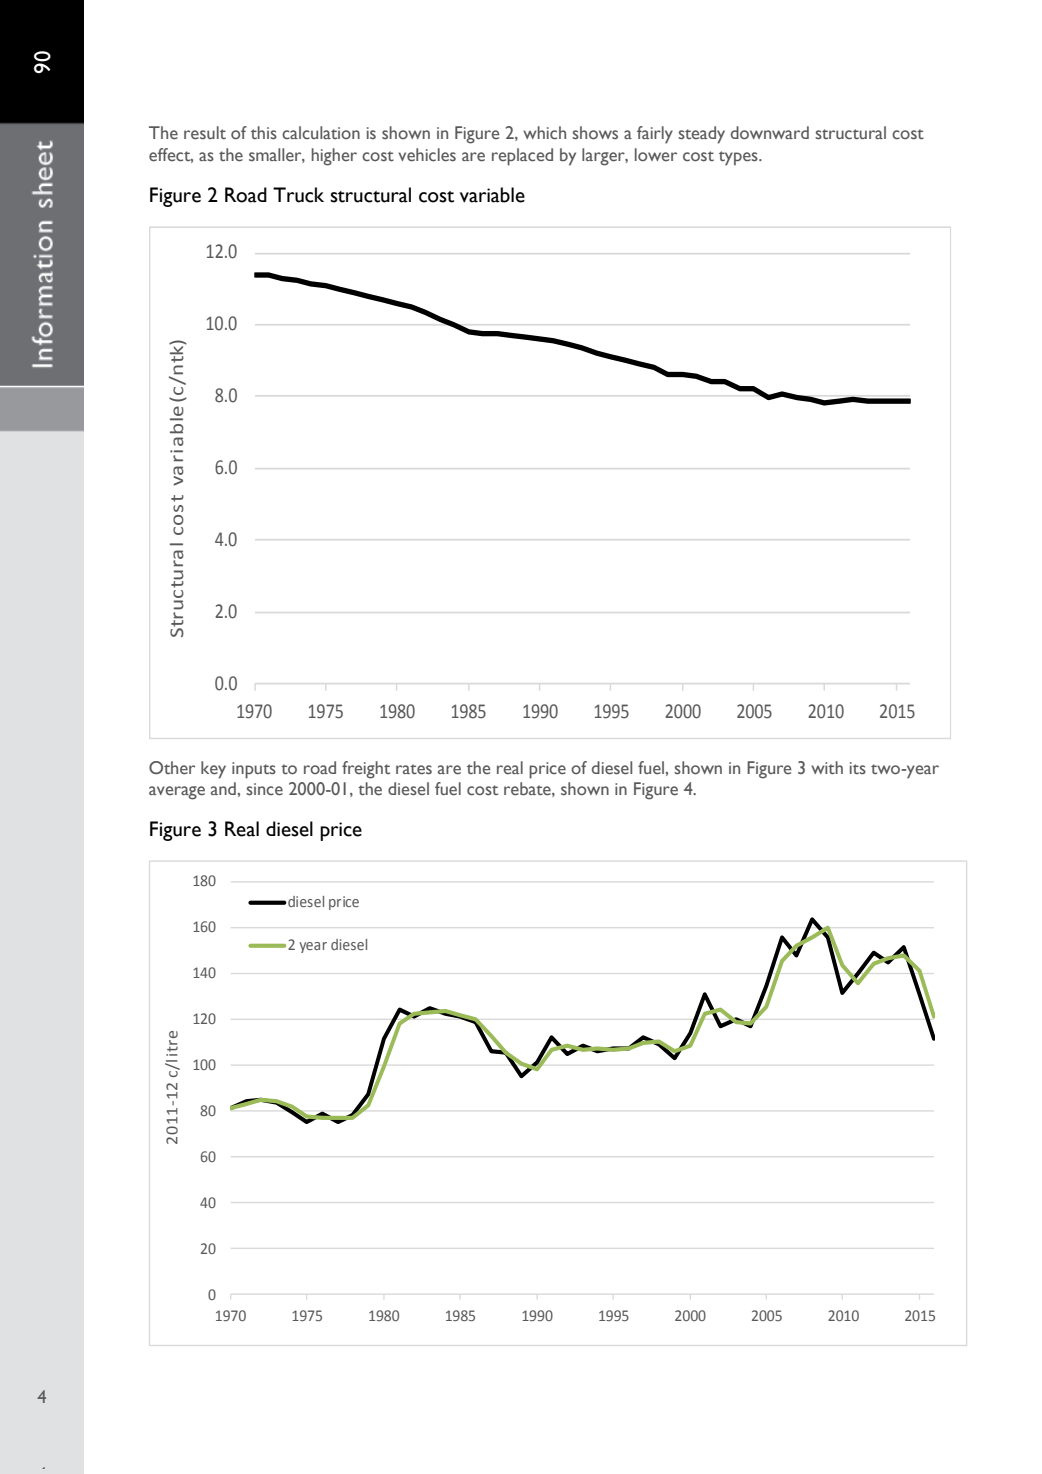  I want to click on with, so click(827, 767).
